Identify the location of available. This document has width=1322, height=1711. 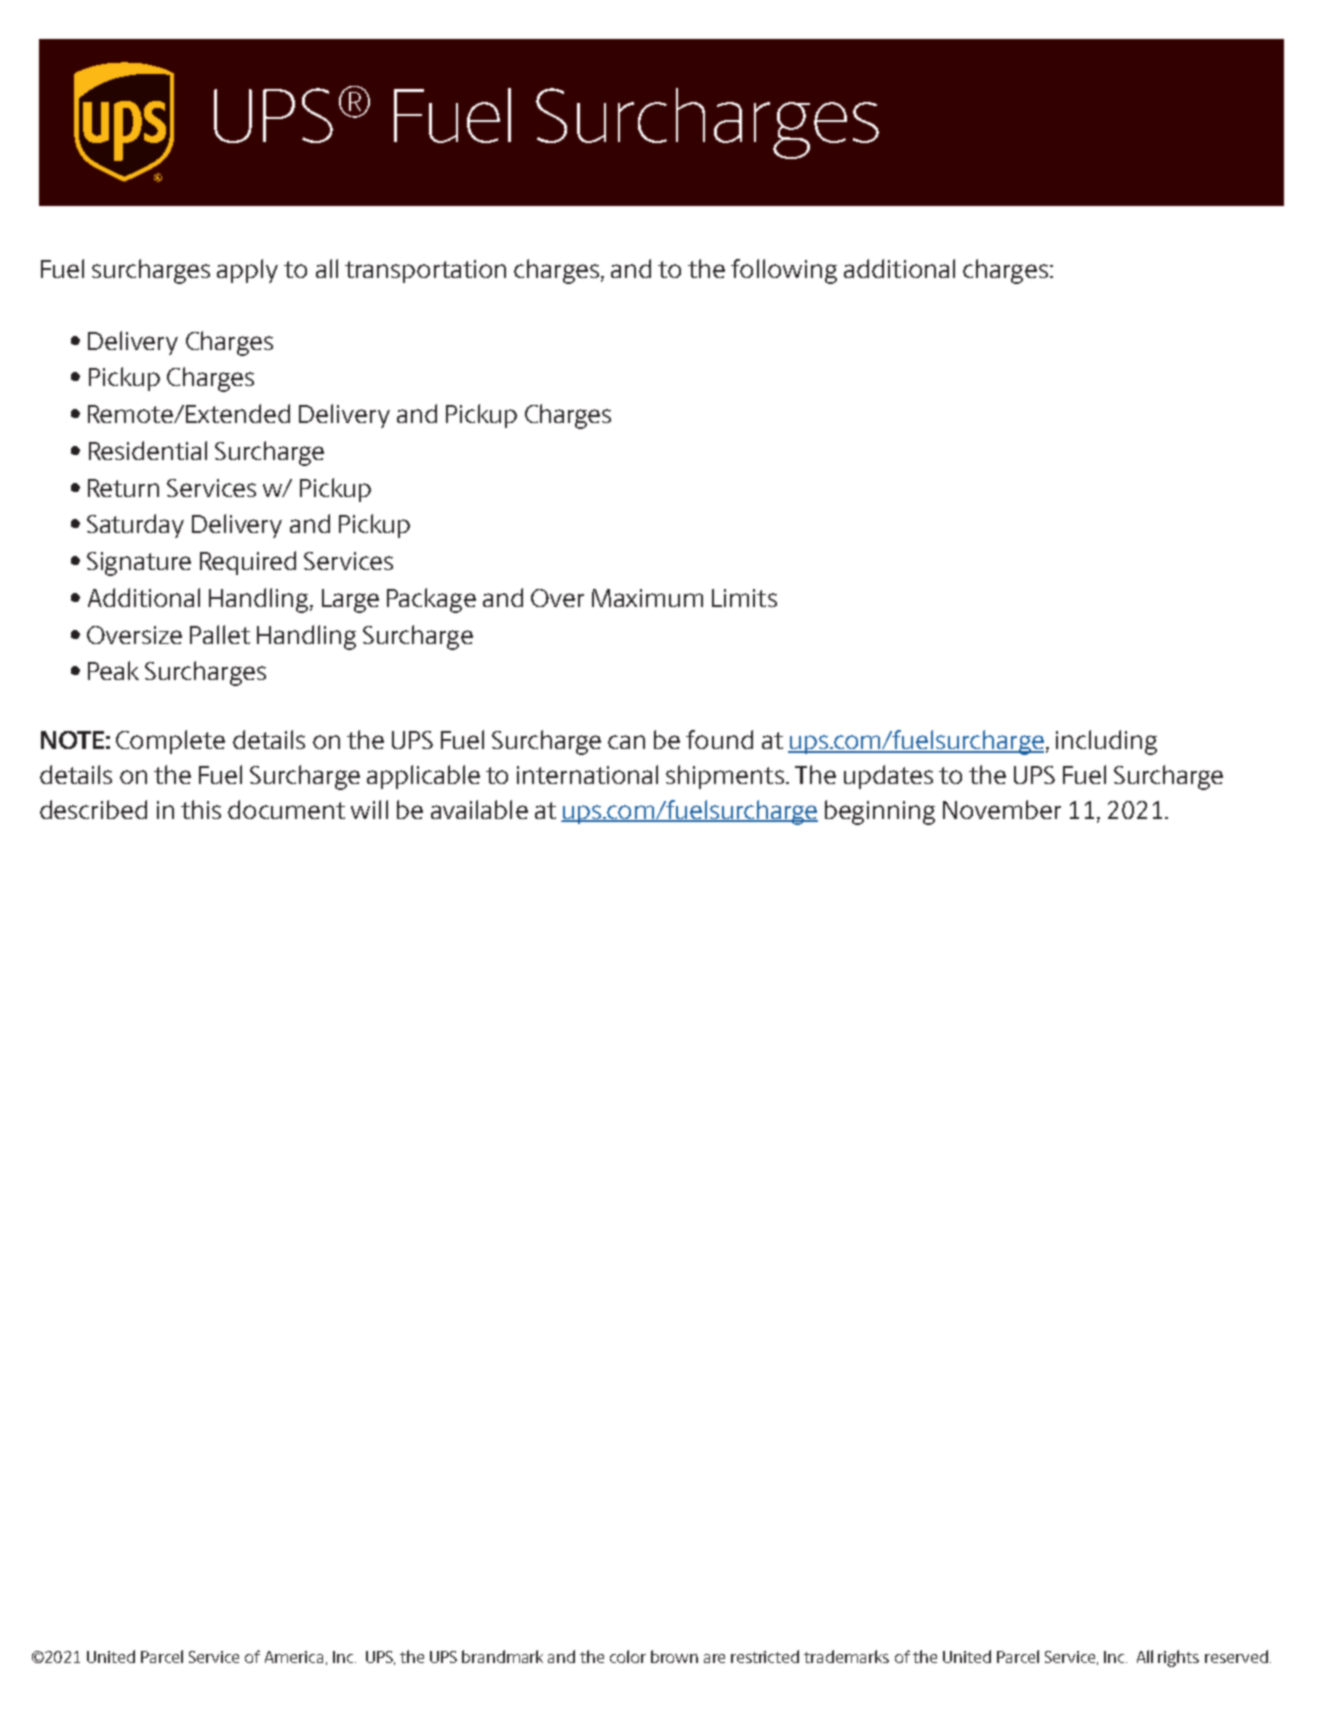
(479, 809).
